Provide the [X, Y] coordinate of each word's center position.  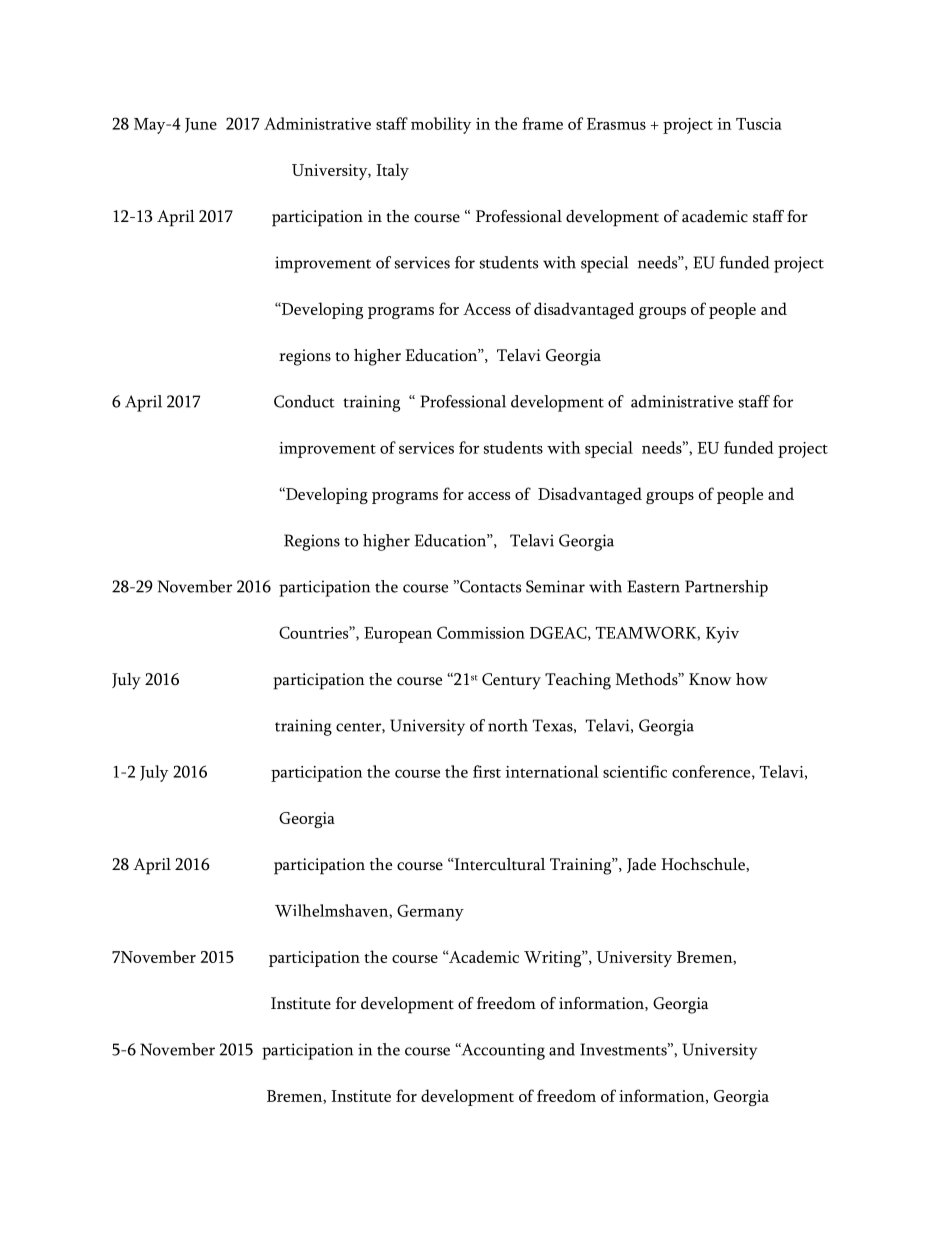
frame [542, 123]
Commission [481, 632]
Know [710, 679]
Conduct [304, 401]
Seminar [555, 586]
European [398, 635]
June [201, 125]
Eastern [653, 586]
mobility [441, 125]
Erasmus [616, 124]
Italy [392, 171]
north [508, 725]
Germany [430, 912]
